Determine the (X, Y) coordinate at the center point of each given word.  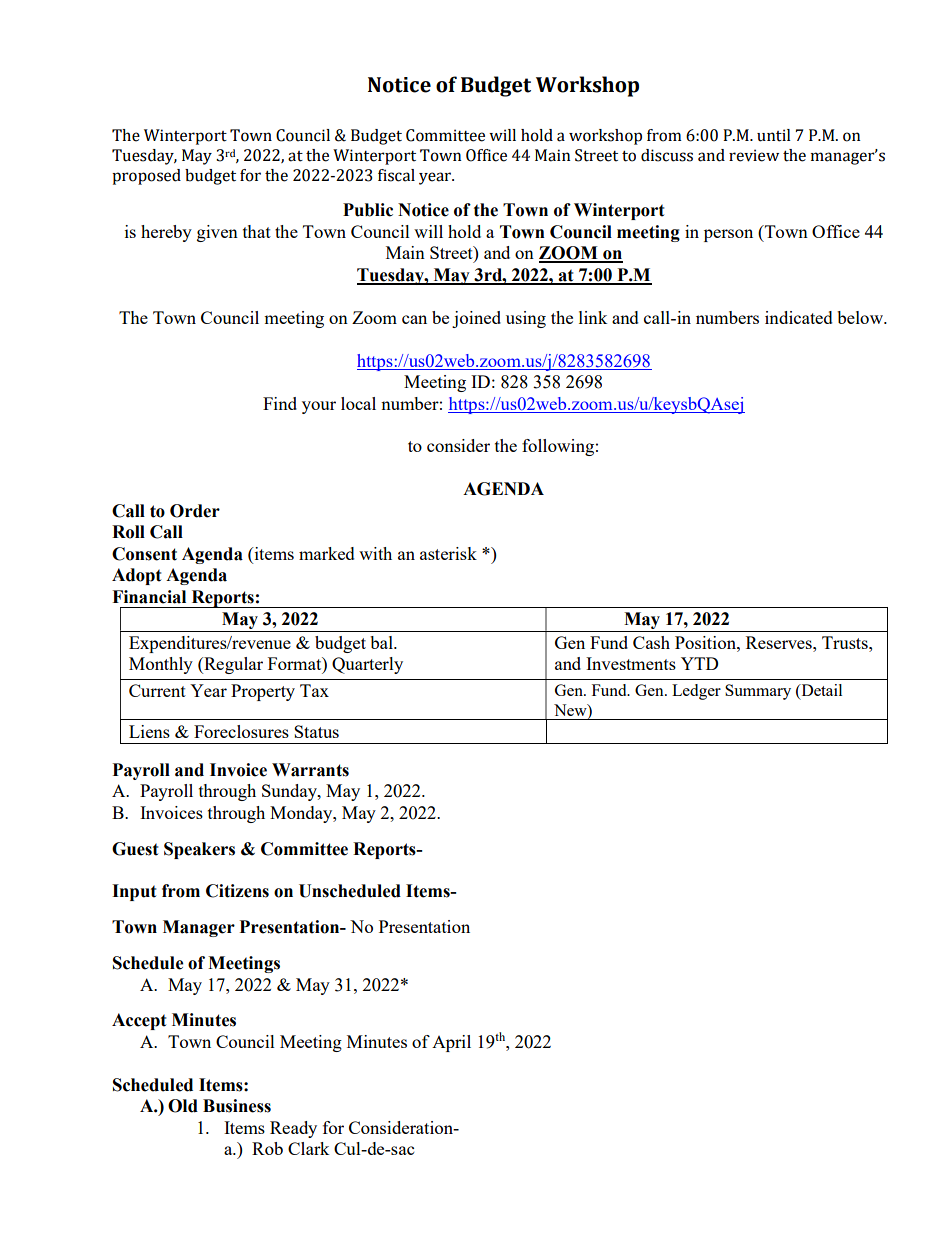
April (451, 1043)
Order (195, 511)
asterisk (448, 553)
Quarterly (367, 665)
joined (476, 319)
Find (280, 403)
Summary (758, 692)
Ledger (696, 692)
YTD (699, 663)
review (754, 155)
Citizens (237, 891)
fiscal (396, 175)
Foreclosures (241, 731)
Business (237, 1106)
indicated (799, 317)
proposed (146, 177)
